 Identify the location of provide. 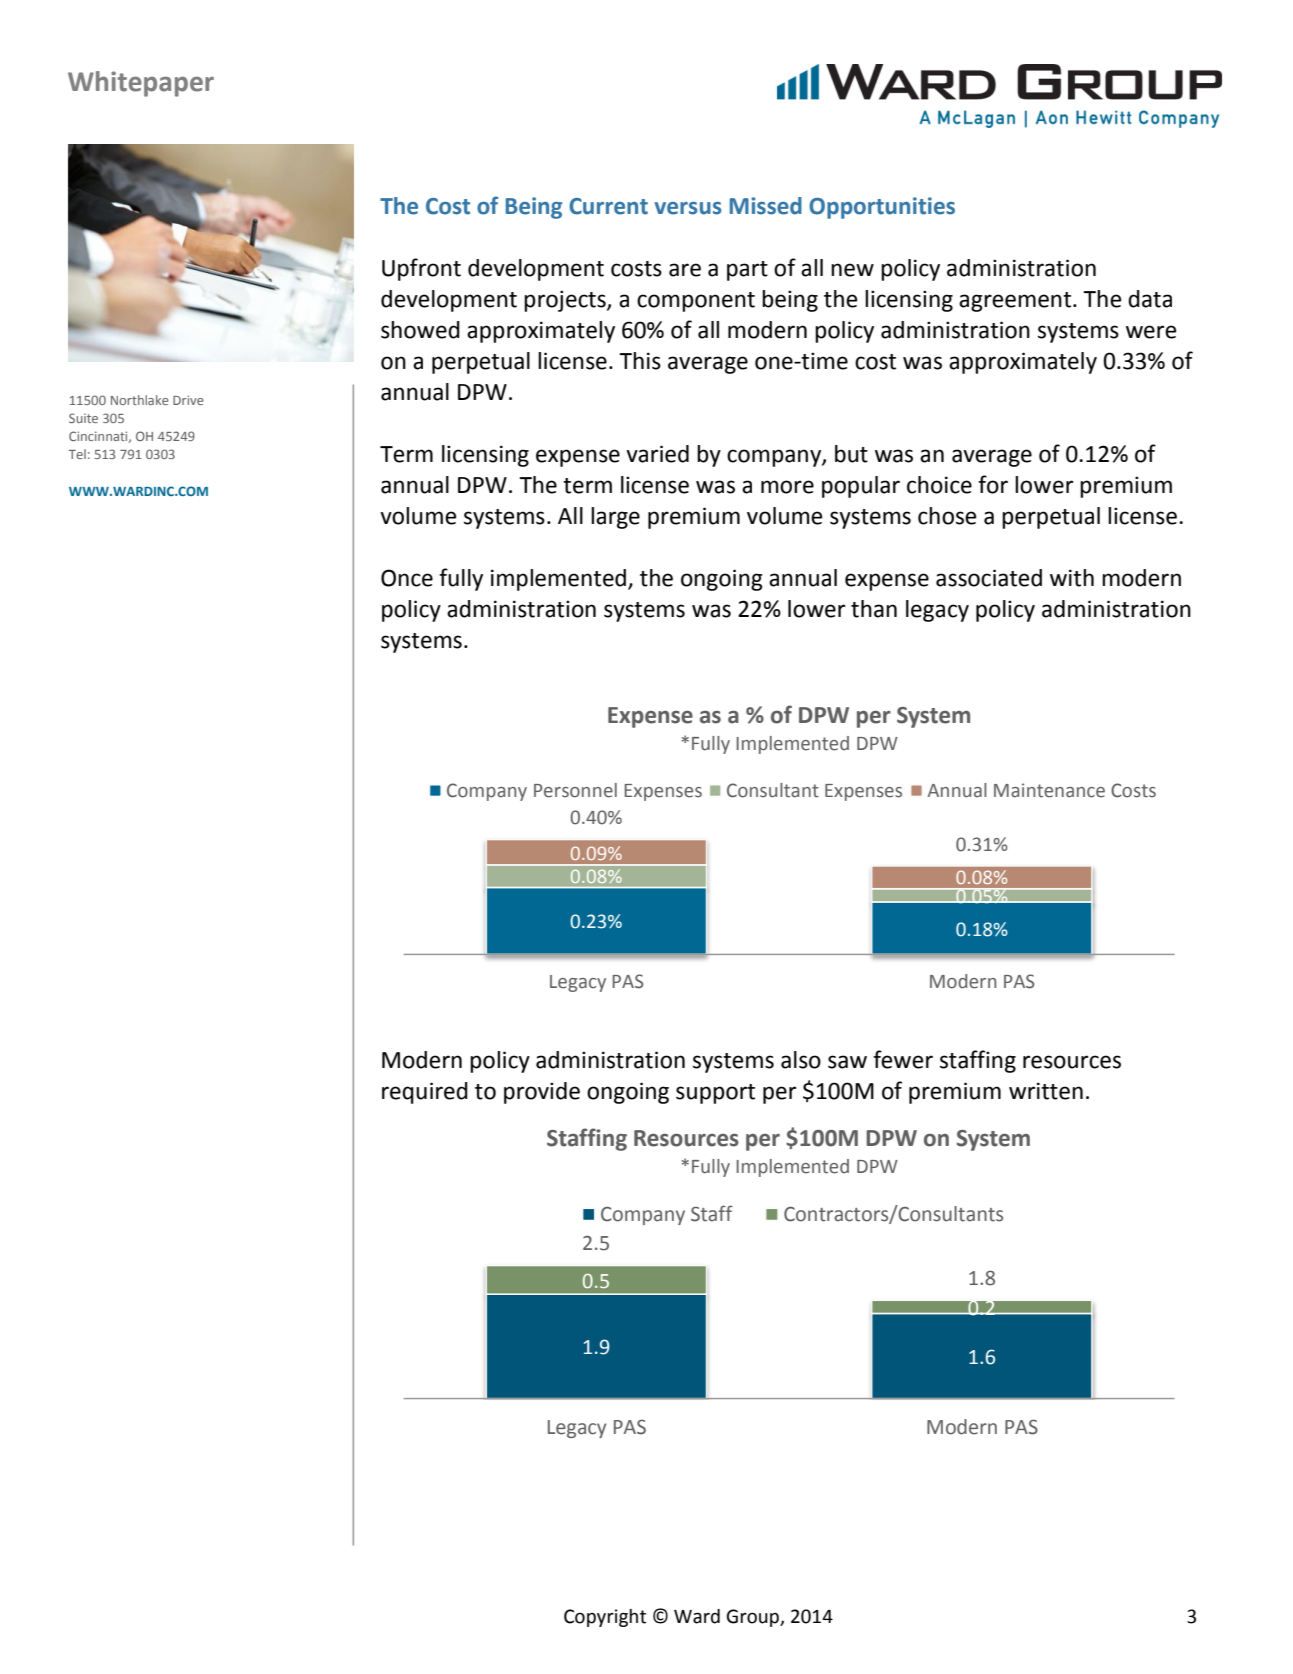
(542, 1093).
